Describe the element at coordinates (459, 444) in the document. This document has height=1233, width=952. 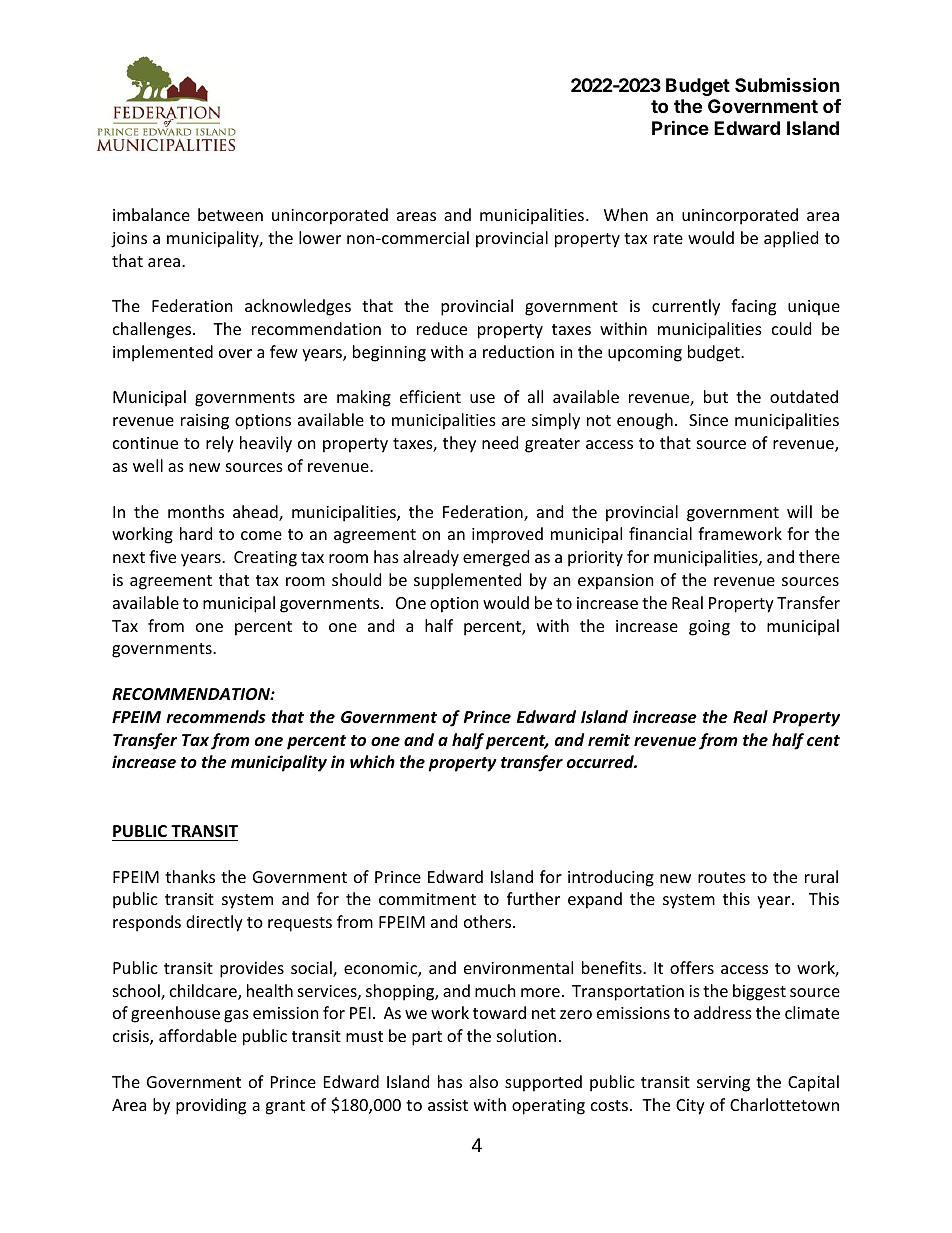
I see `they` at that location.
